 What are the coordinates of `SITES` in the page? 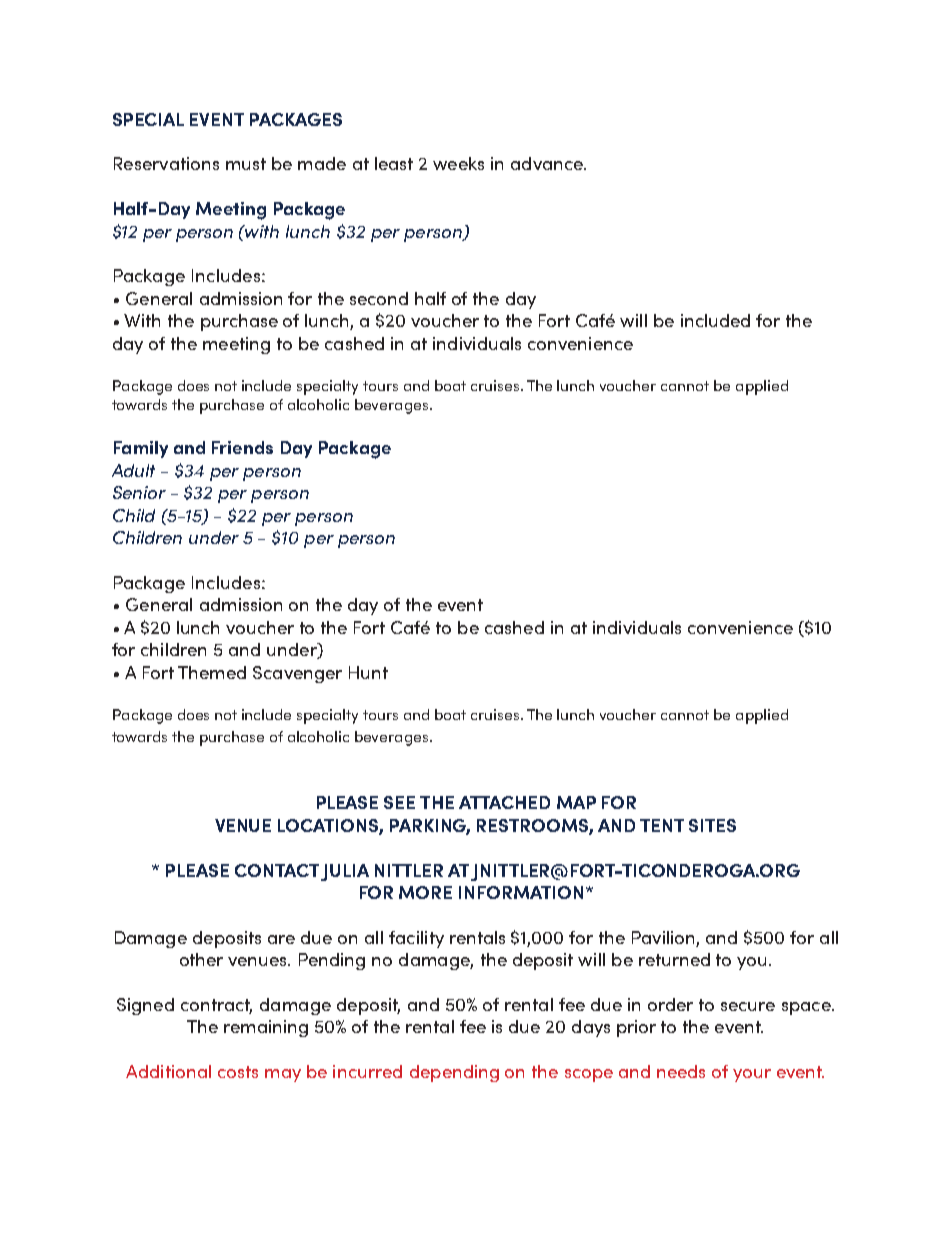 It's located at (712, 825).
